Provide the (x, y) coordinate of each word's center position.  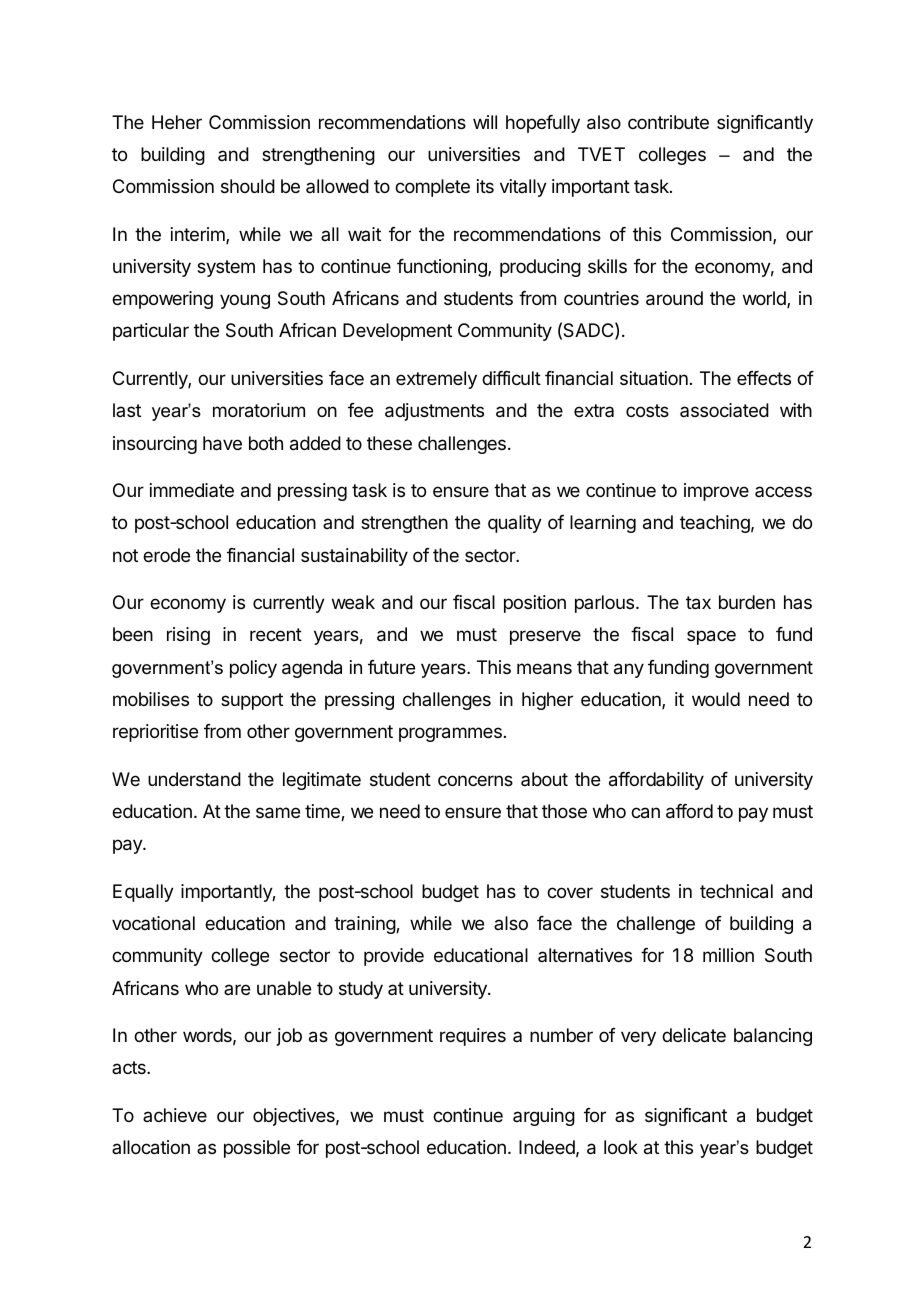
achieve (175, 1115)
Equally (143, 893)
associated (724, 410)
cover (570, 892)
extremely (436, 380)
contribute (668, 122)
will (485, 122)
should (248, 186)
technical (736, 891)
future (391, 667)
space (711, 637)
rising (188, 636)
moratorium (259, 410)
